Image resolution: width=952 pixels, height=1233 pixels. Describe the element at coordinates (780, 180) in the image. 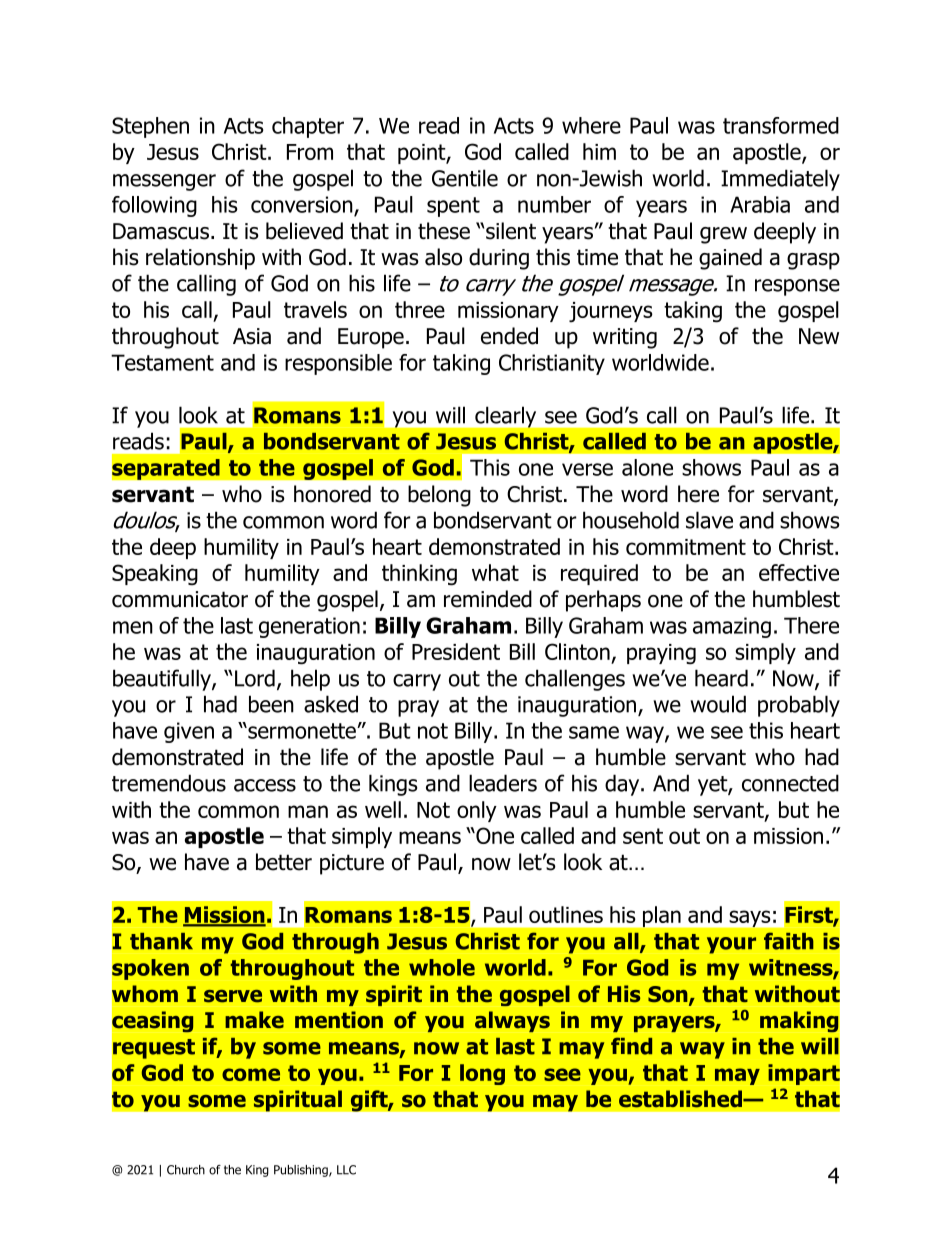

I see `Immediately` at that location.
